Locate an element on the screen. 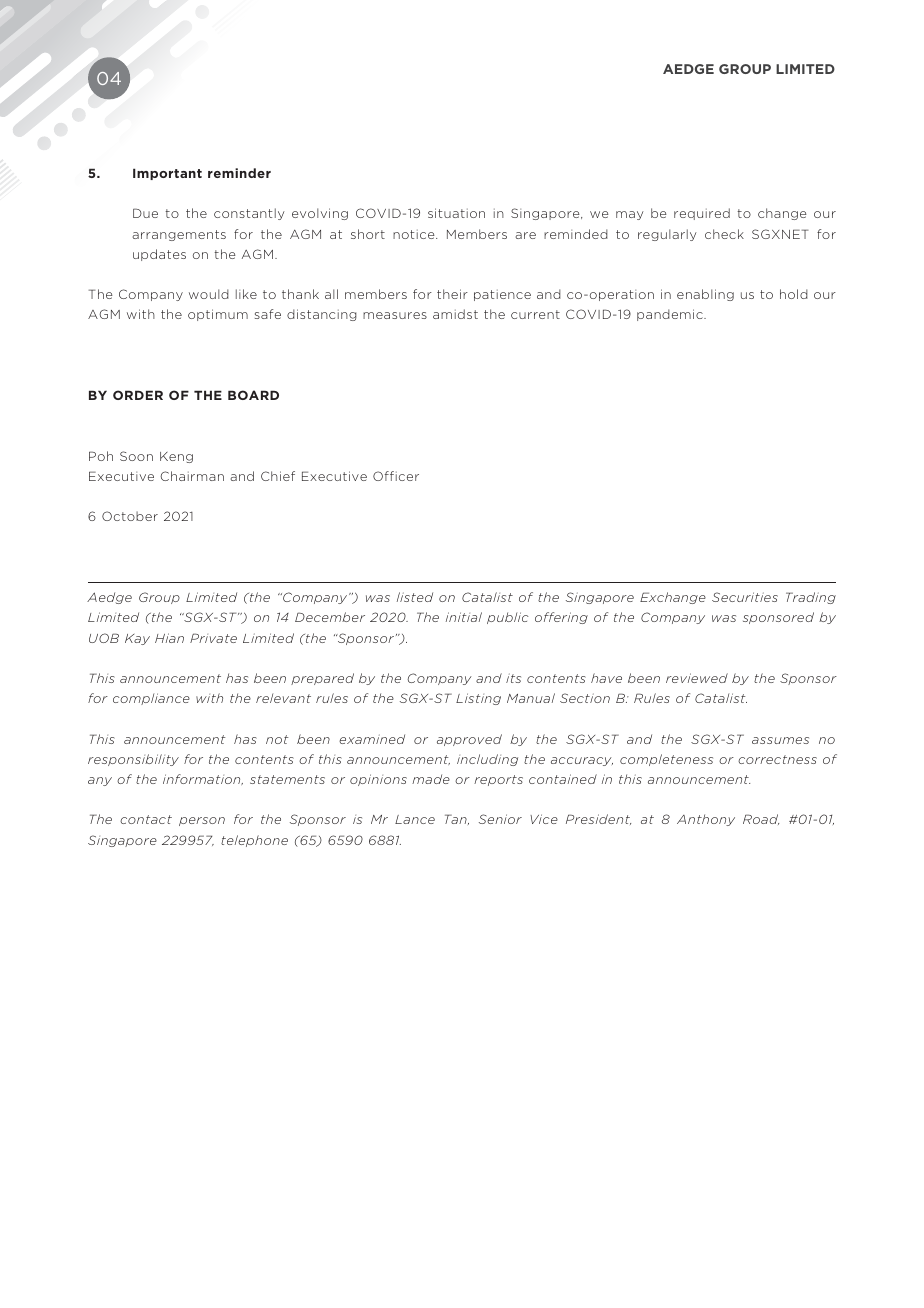 The width and height of the screenshot is (924, 1308). Important is located at coordinates (167, 174).
